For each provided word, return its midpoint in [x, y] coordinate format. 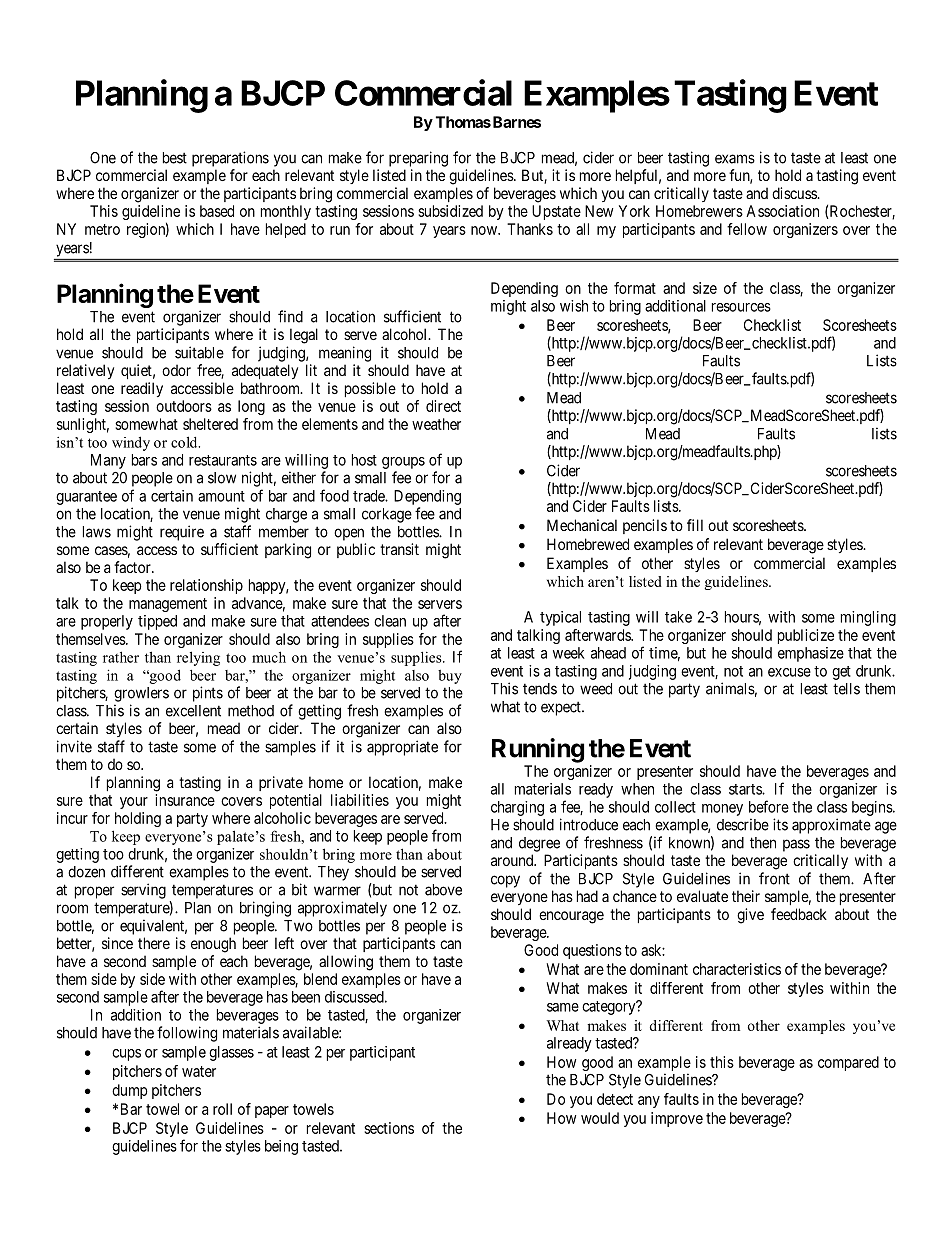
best [175, 158]
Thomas [463, 122]
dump [130, 1091]
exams [735, 159]
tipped [157, 622]
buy [450, 677]
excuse [789, 672]
